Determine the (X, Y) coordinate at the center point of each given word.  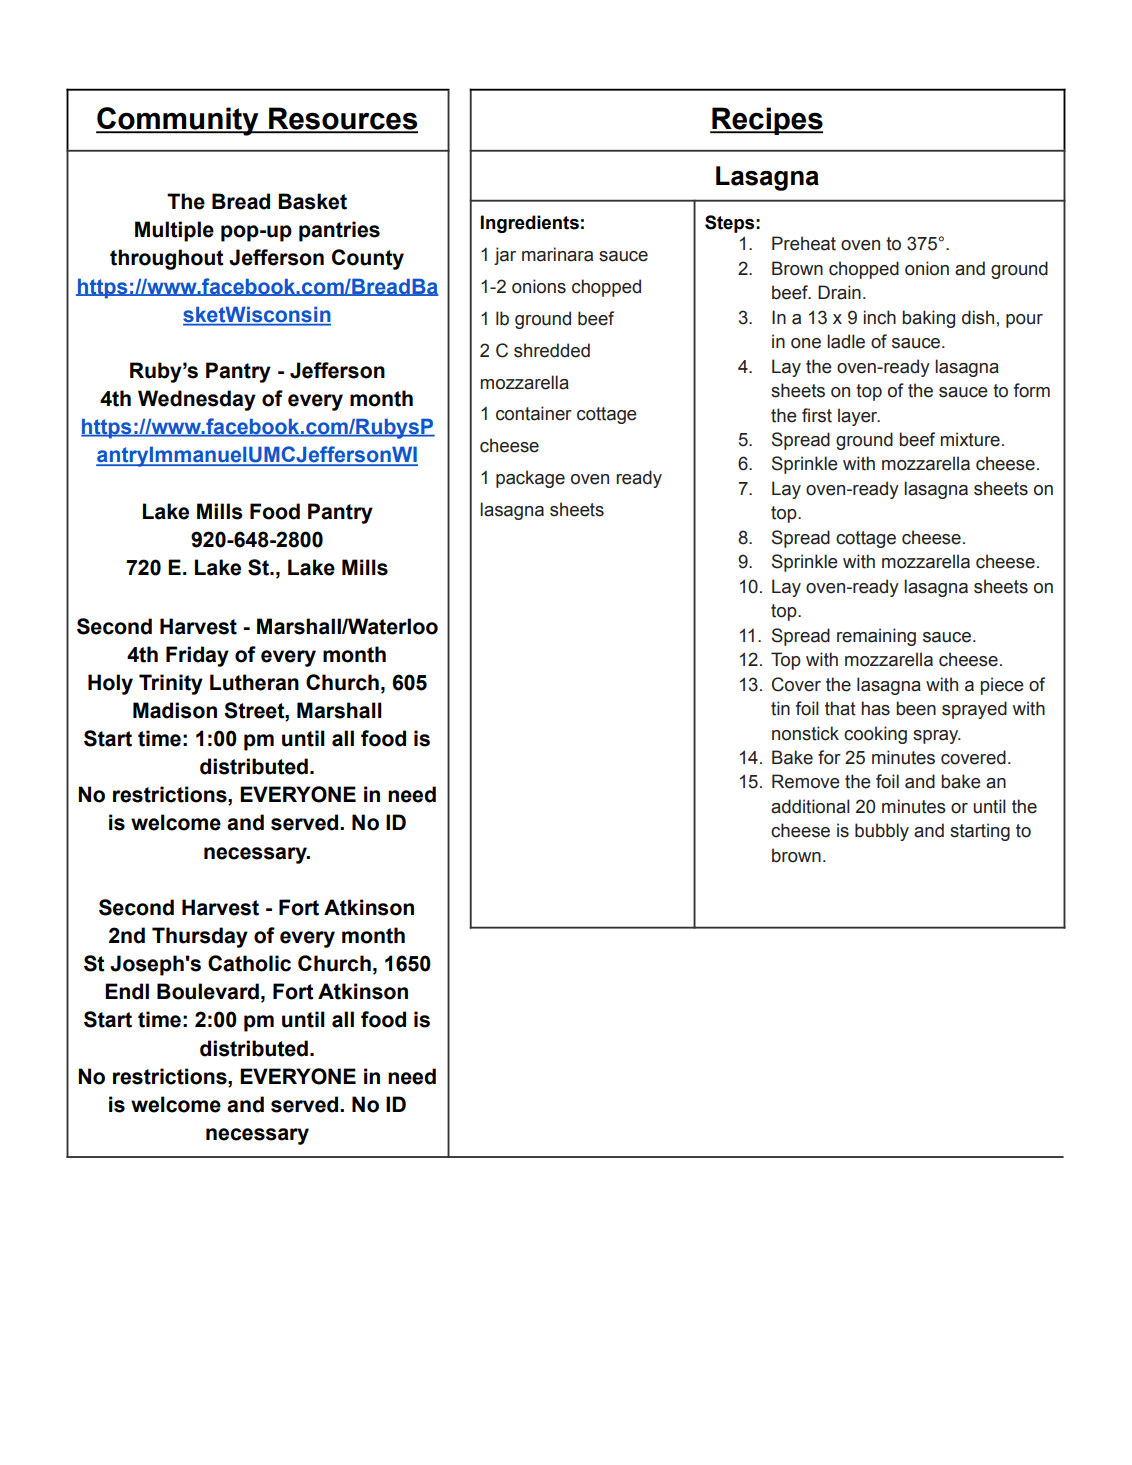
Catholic (249, 963)
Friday (197, 656)
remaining (876, 637)
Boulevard (208, 991)
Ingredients (530, 224)
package (530, 479)
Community (178, 121)
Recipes (766, 121)
